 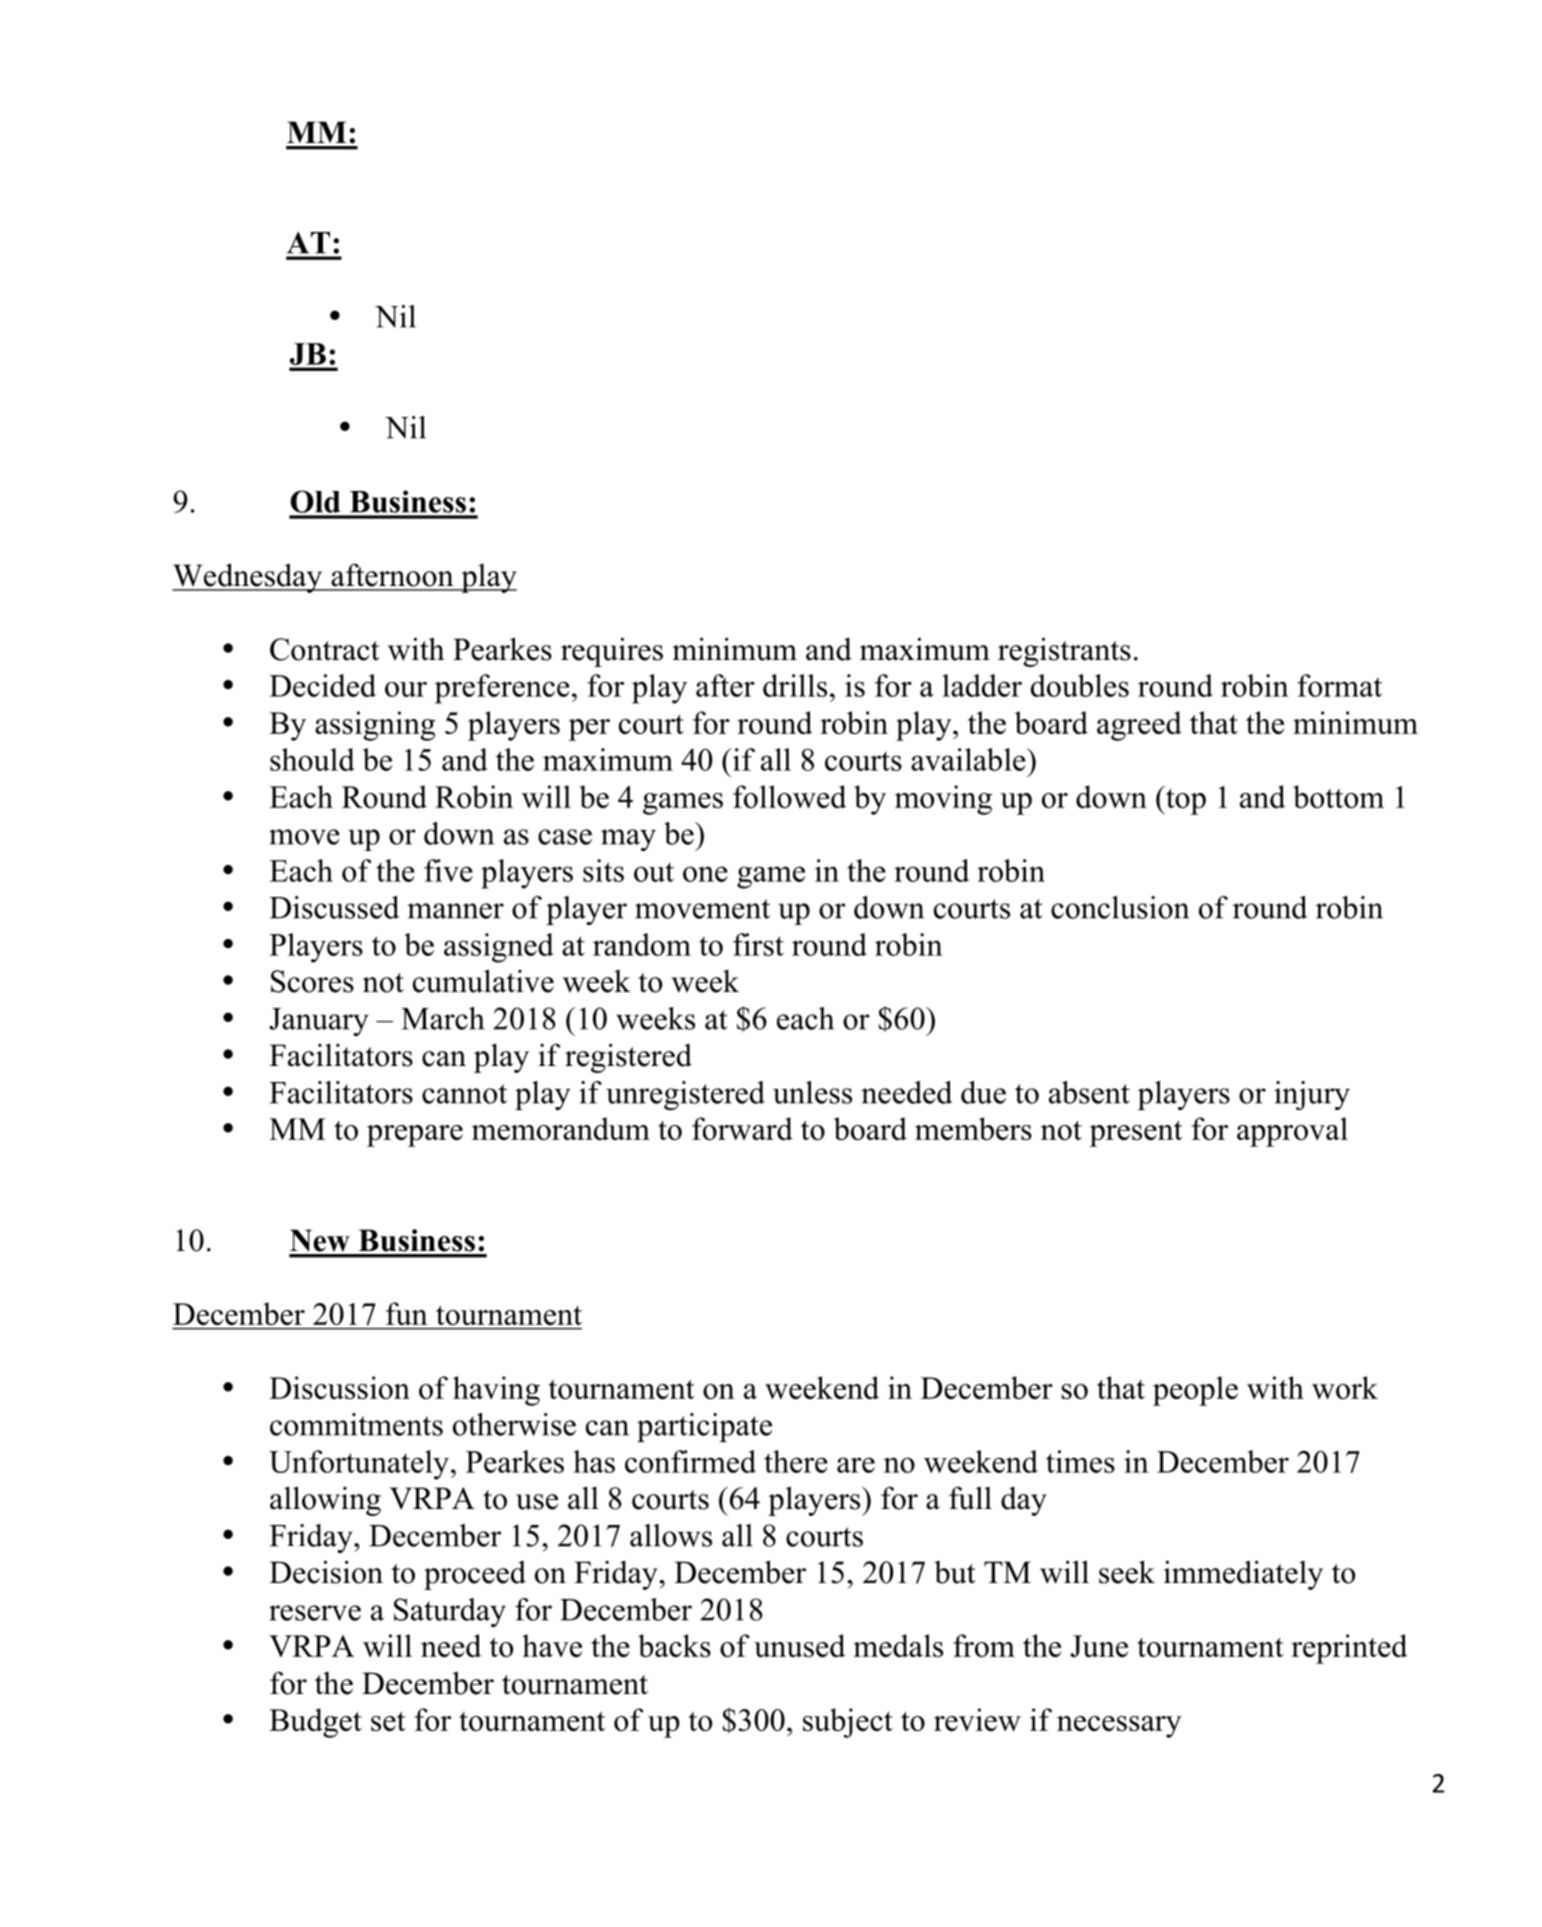 I want to click on prepare, so click(x=415, y=1136).
